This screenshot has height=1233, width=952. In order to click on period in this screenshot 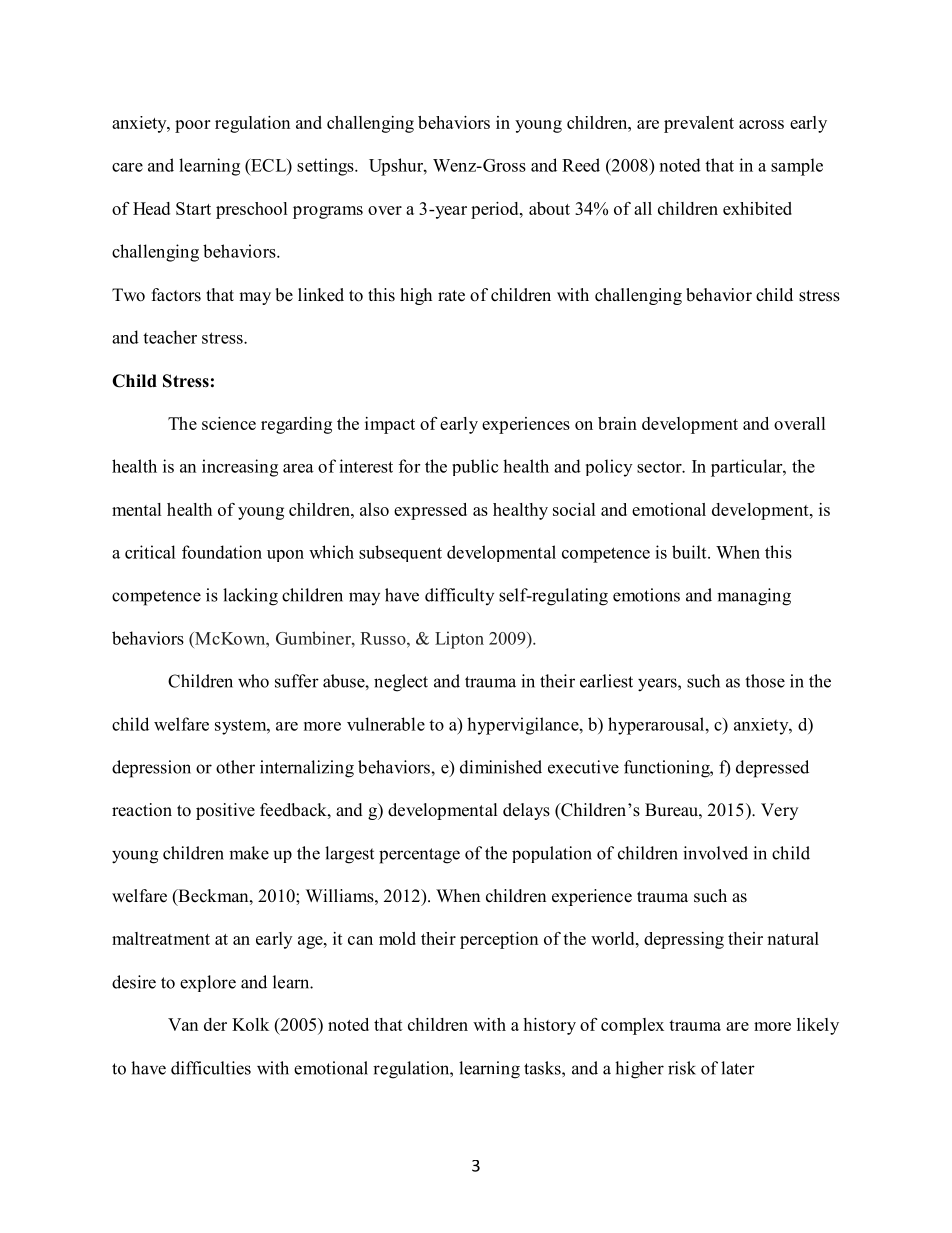, I will do `click(496, 210)`.
